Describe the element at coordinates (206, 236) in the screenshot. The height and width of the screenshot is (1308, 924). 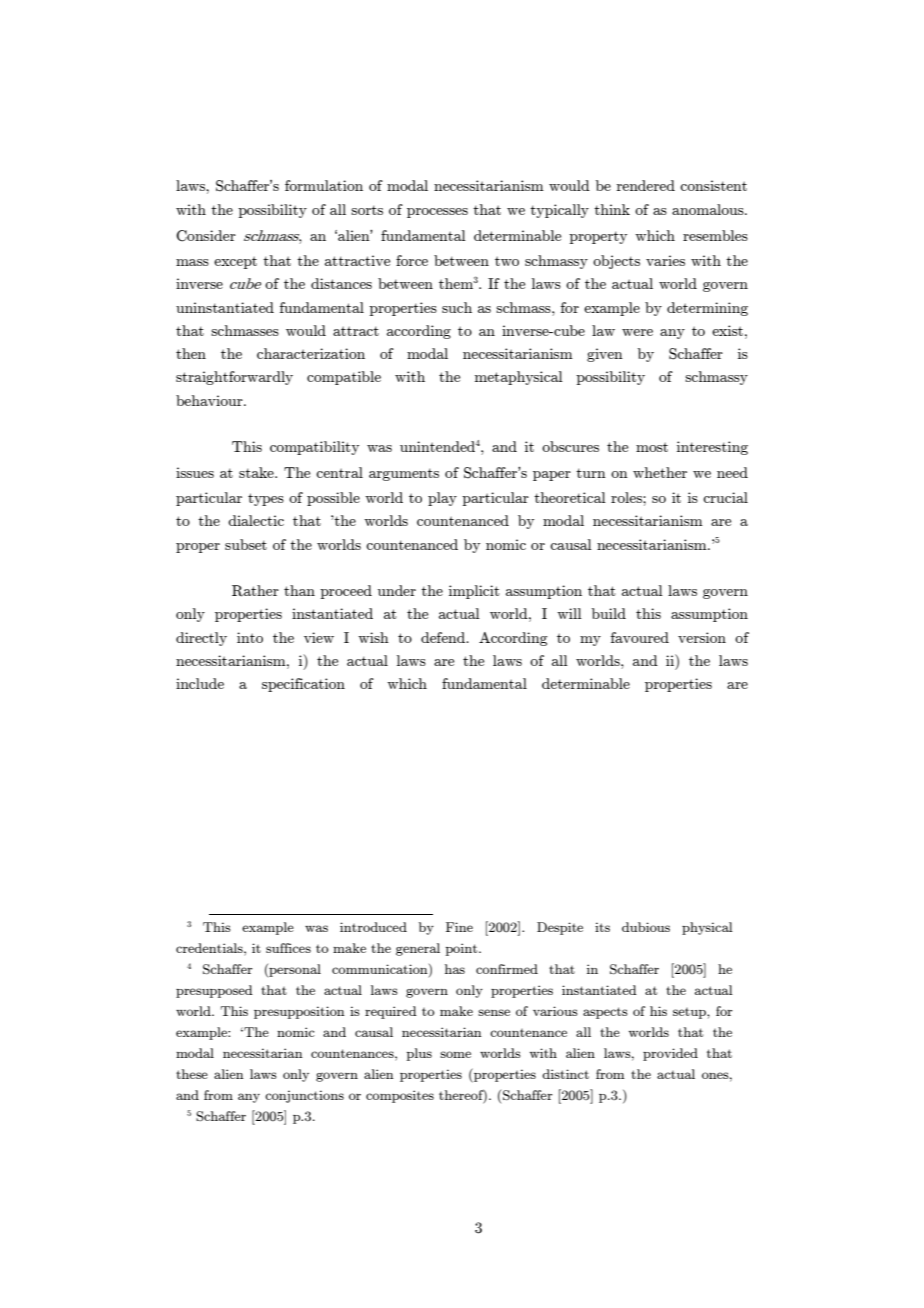
I see `Consider` at that location.
